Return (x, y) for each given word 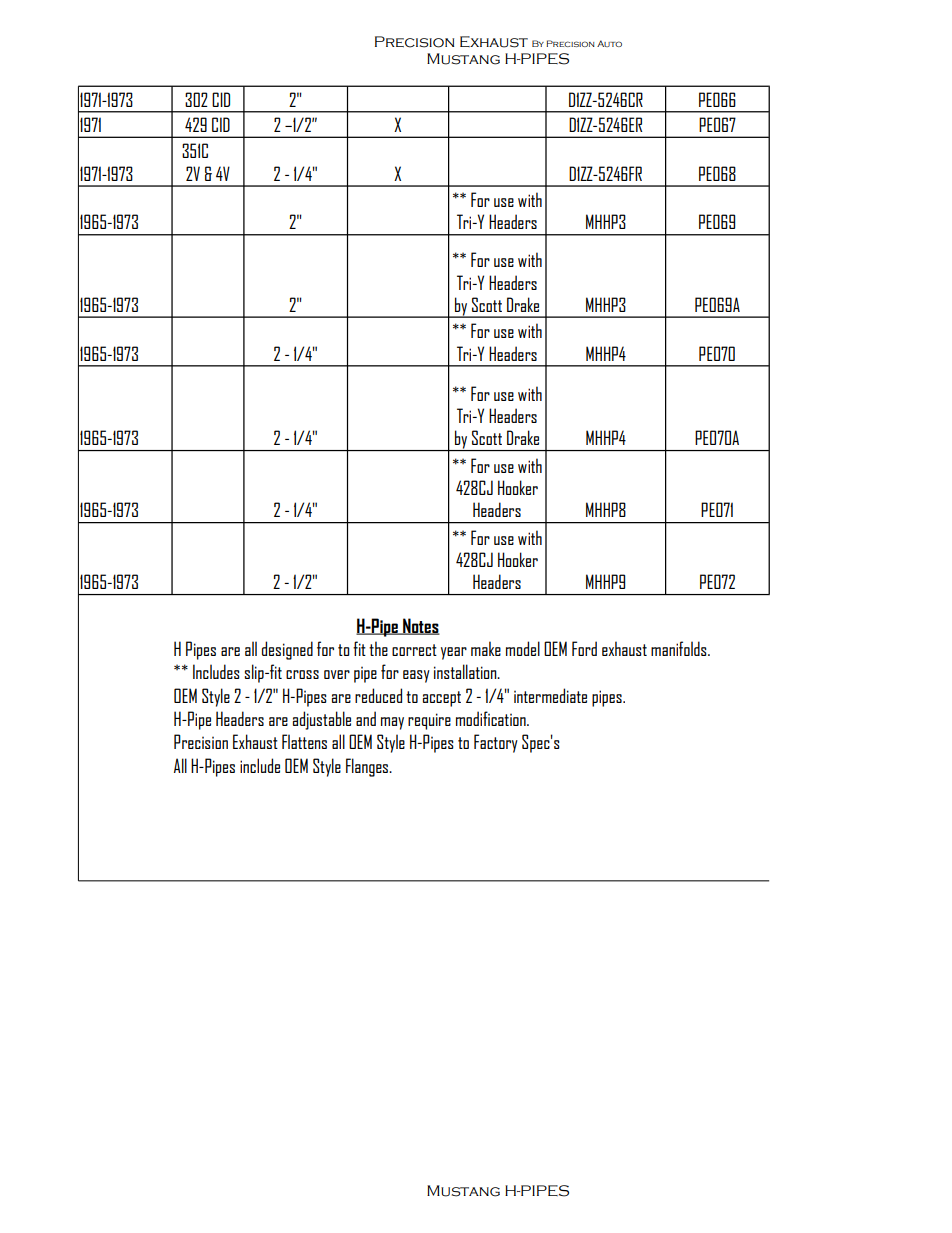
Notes (420, 626)
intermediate (550, 695)
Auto (609, 43)
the (378, 648)
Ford (584, 648)
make (486, 648)
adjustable (322, 720)
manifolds (680, 648)
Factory (496, 743)
